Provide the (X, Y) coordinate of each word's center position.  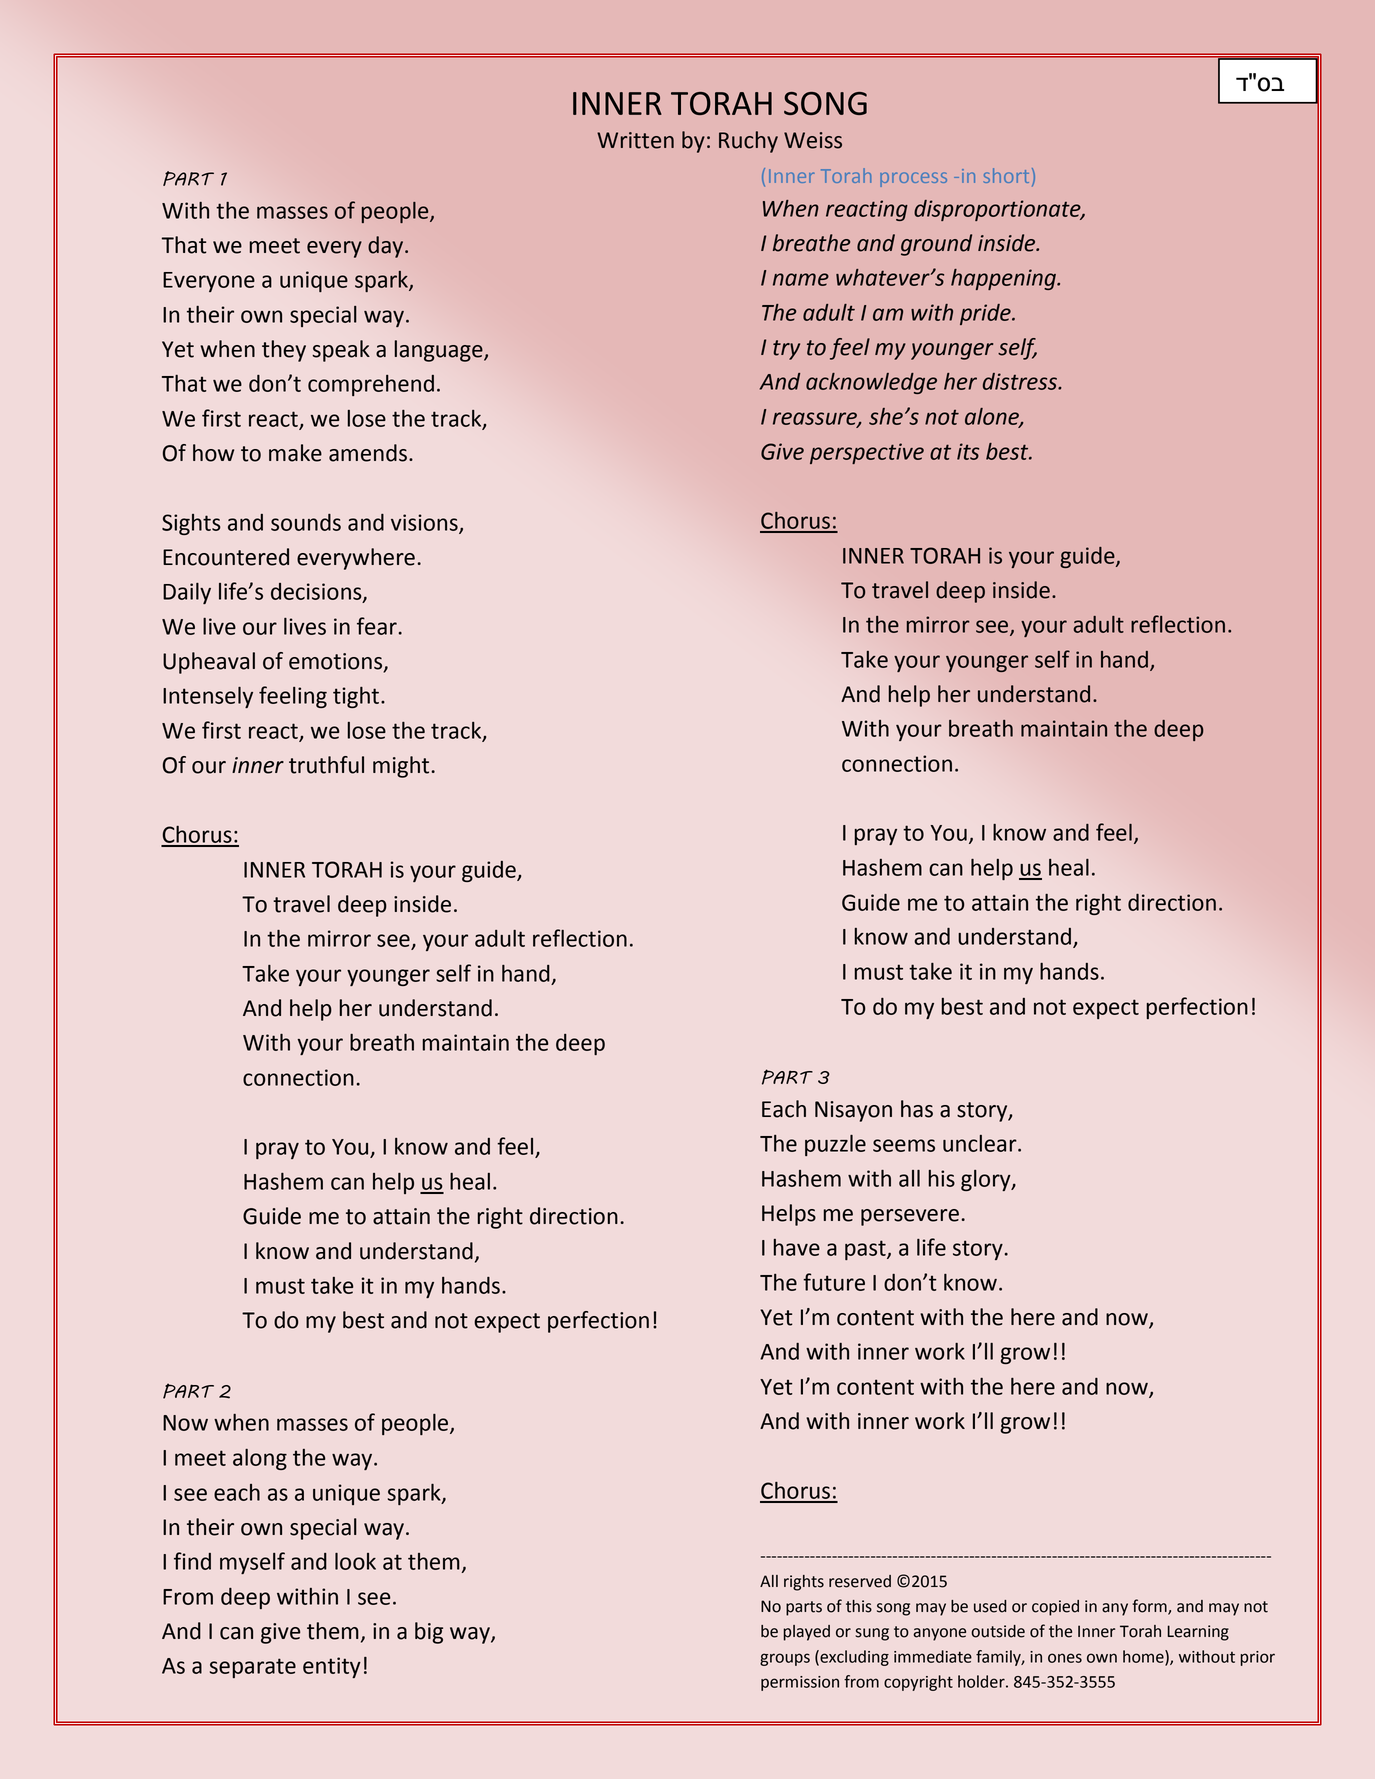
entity (332, 1667)
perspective (867, 453)
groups (785, 1659)
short (1006, 175)
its (968, 451)
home (1144, 1657)
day (385, 247)
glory (987, 1180)
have (797, 1247)
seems (904, 1145)
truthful (326, 765)
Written (635, 140)
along (260, 1459)
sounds (306, 522)
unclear (981, 1143)
